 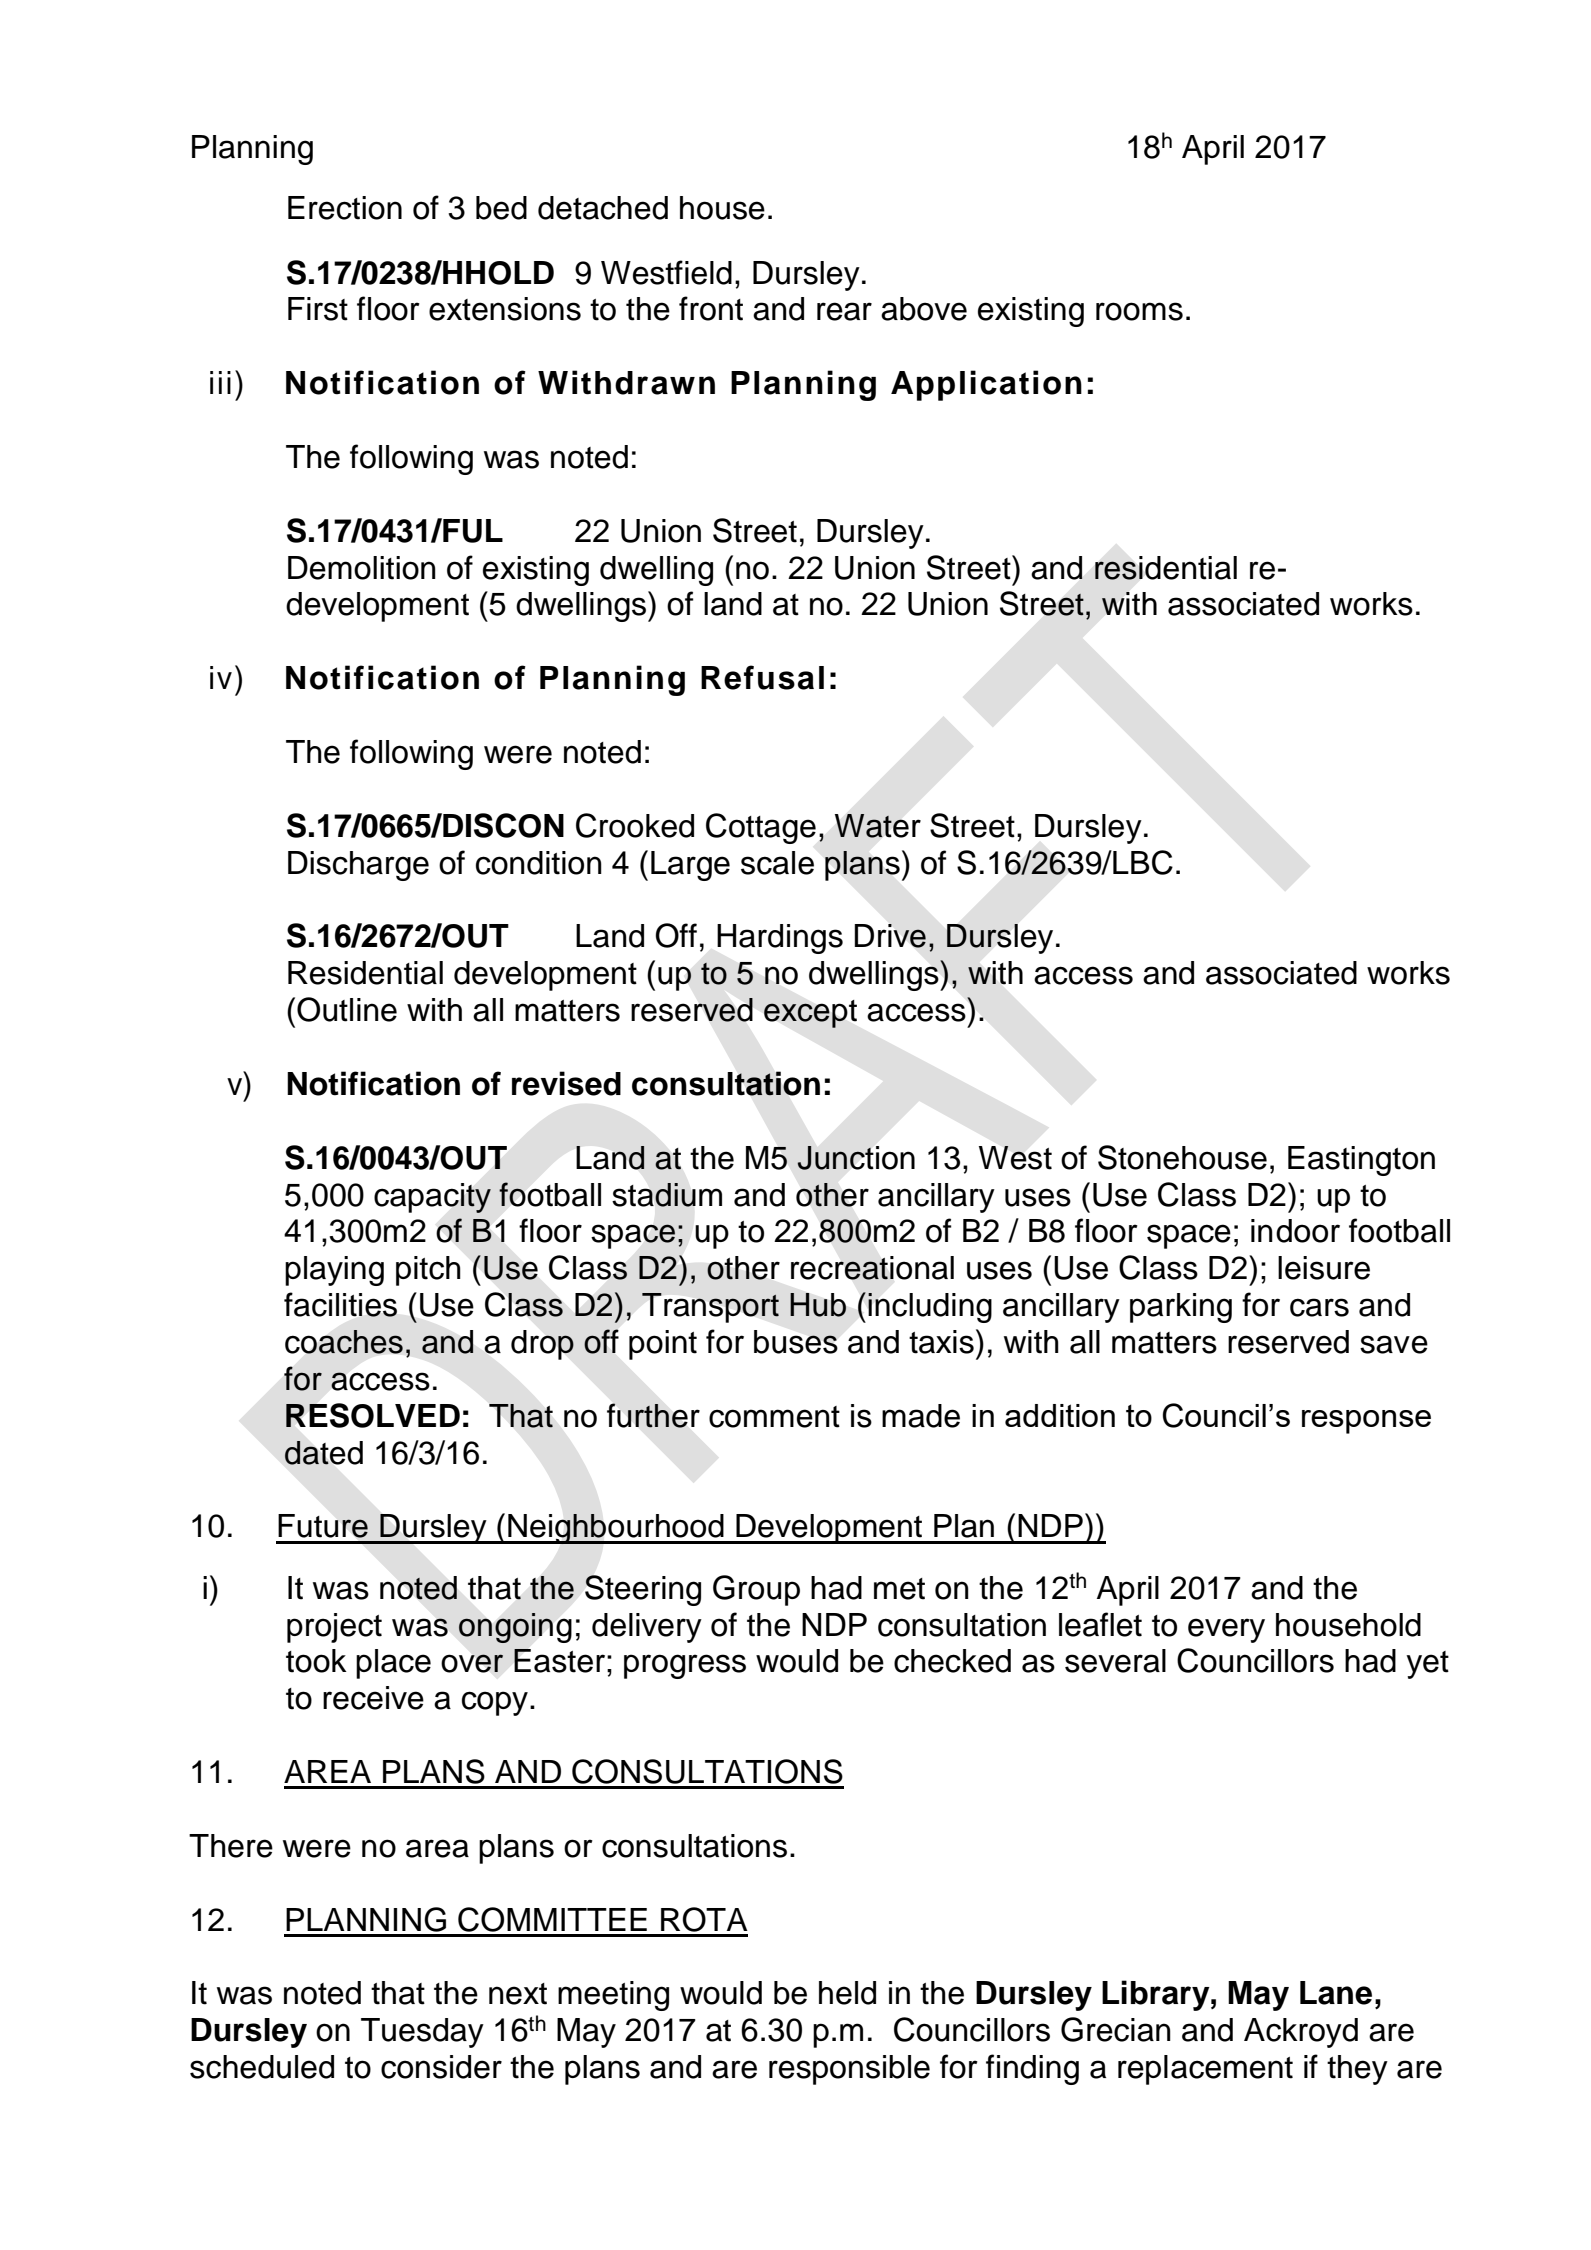 What do you see at coordinates (1139, 311) in the screenshot?
I see `rooms` at bounding box center [1139, 311].
